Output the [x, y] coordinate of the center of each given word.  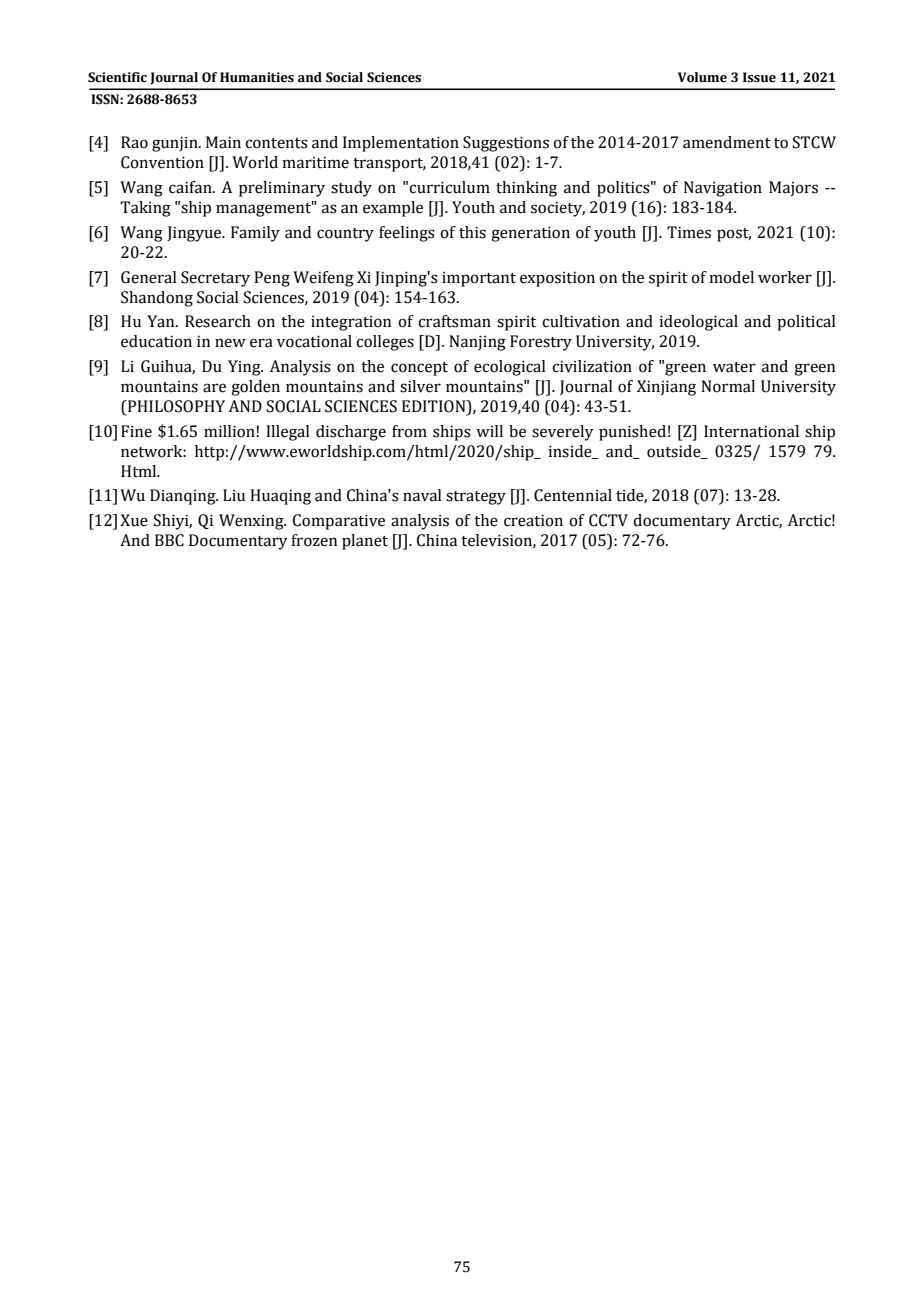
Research [218, 321]
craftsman [454, 321]
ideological [698, 323]
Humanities [257, 77]
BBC [169, 540]
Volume [702, 77]
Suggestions [506, 144]
